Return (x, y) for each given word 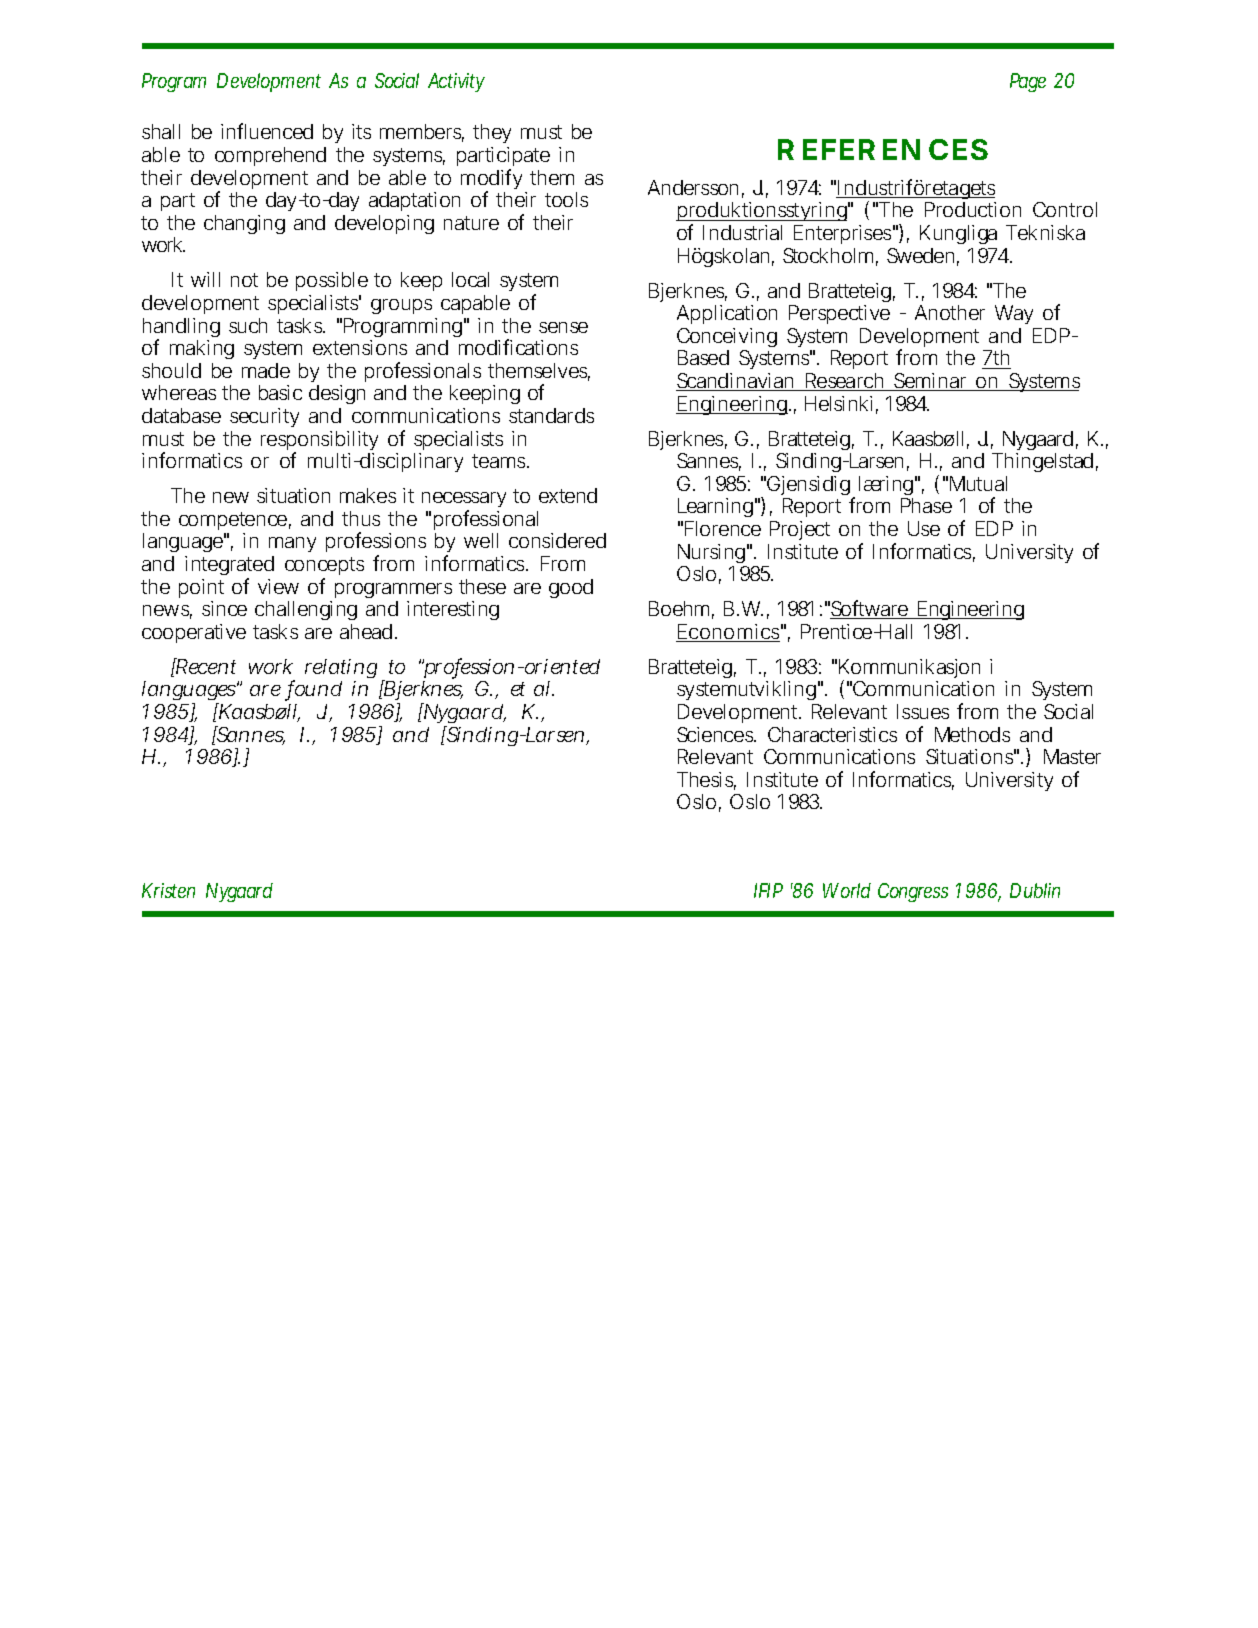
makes (368, 495)
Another (950, 312)
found (314, 690)
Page (1028, 82)
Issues (923, 711)
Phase (926, 505)
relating (341, 670)
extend (568, 495)
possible (332, 281)
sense (563, 327)
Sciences (716, 734)
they (492, 136)
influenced (267, 131)
